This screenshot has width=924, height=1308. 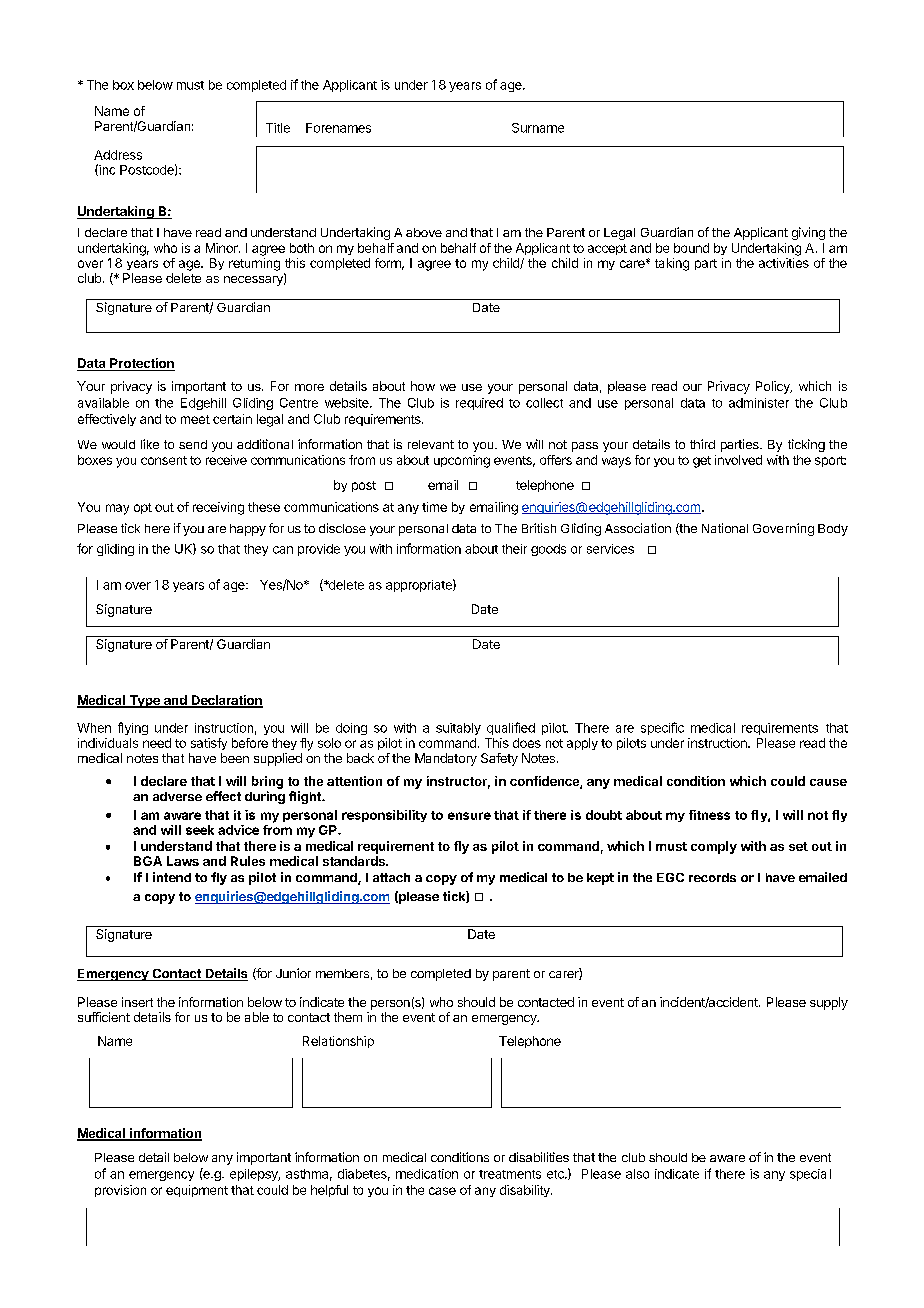 I want to click on time, so click(x=434, y=507).
